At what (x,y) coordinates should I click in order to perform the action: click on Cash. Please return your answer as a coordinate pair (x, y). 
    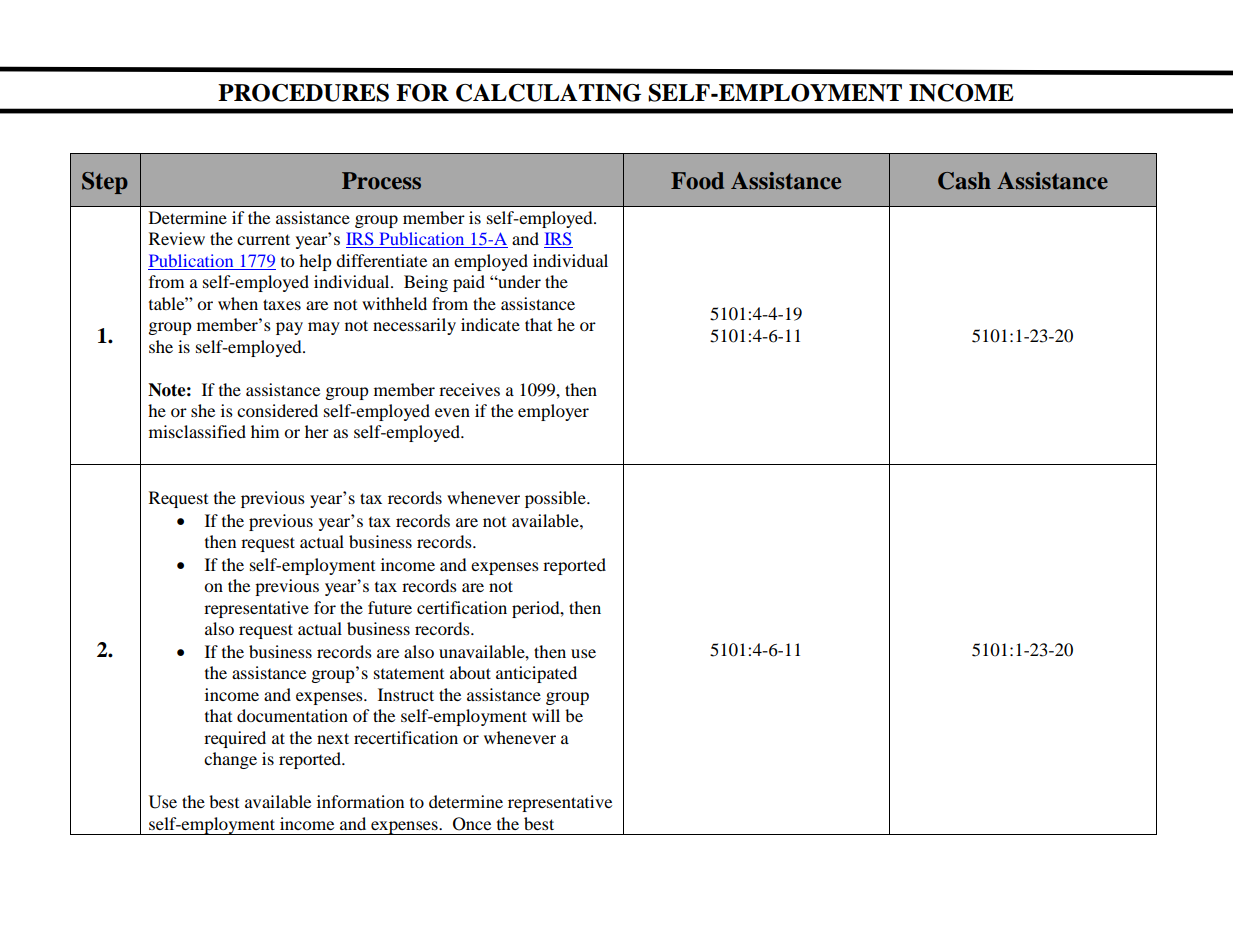
    Looking at the image, I should click on (964, 181).
